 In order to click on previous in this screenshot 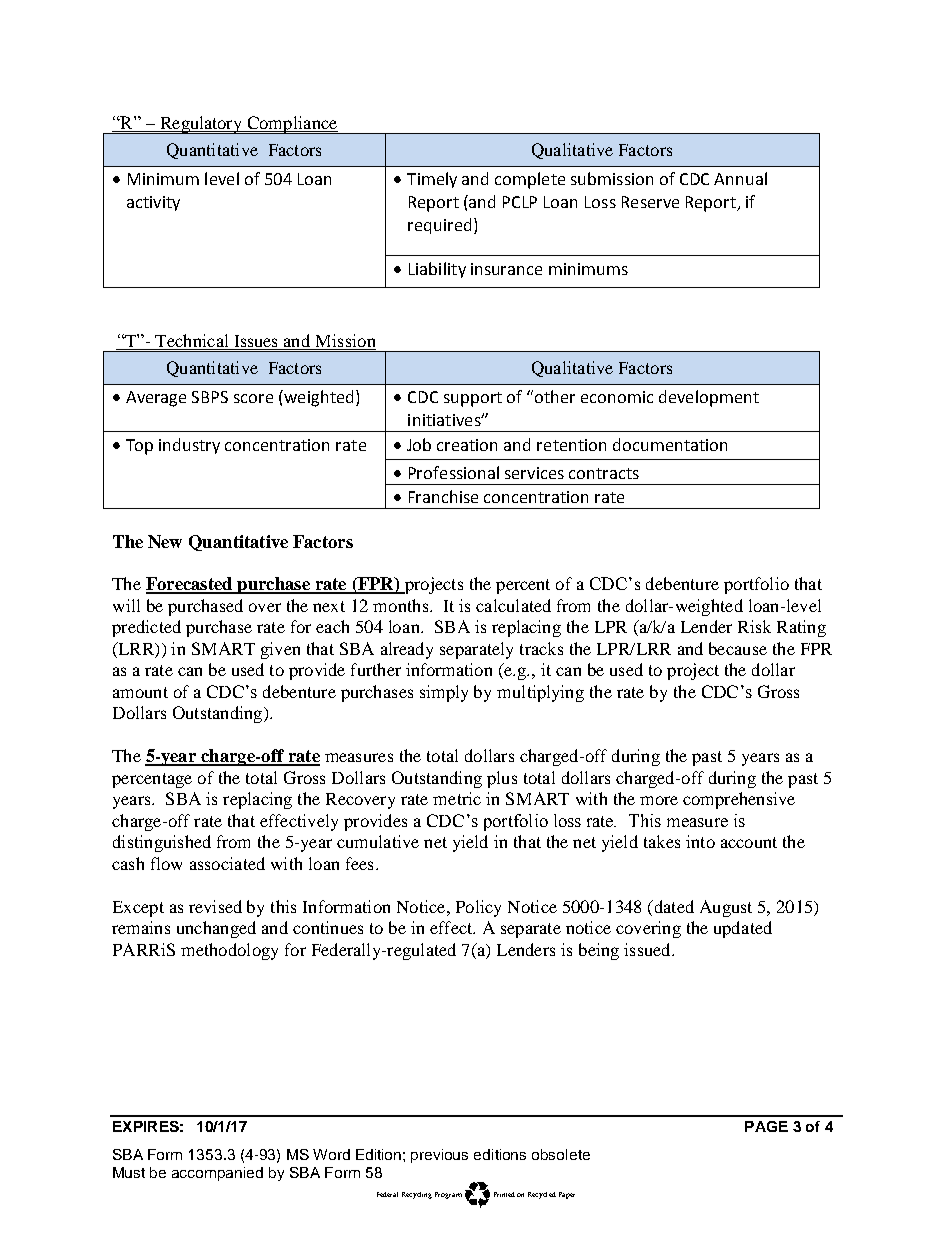, I will do `click(439, 1156)`.
